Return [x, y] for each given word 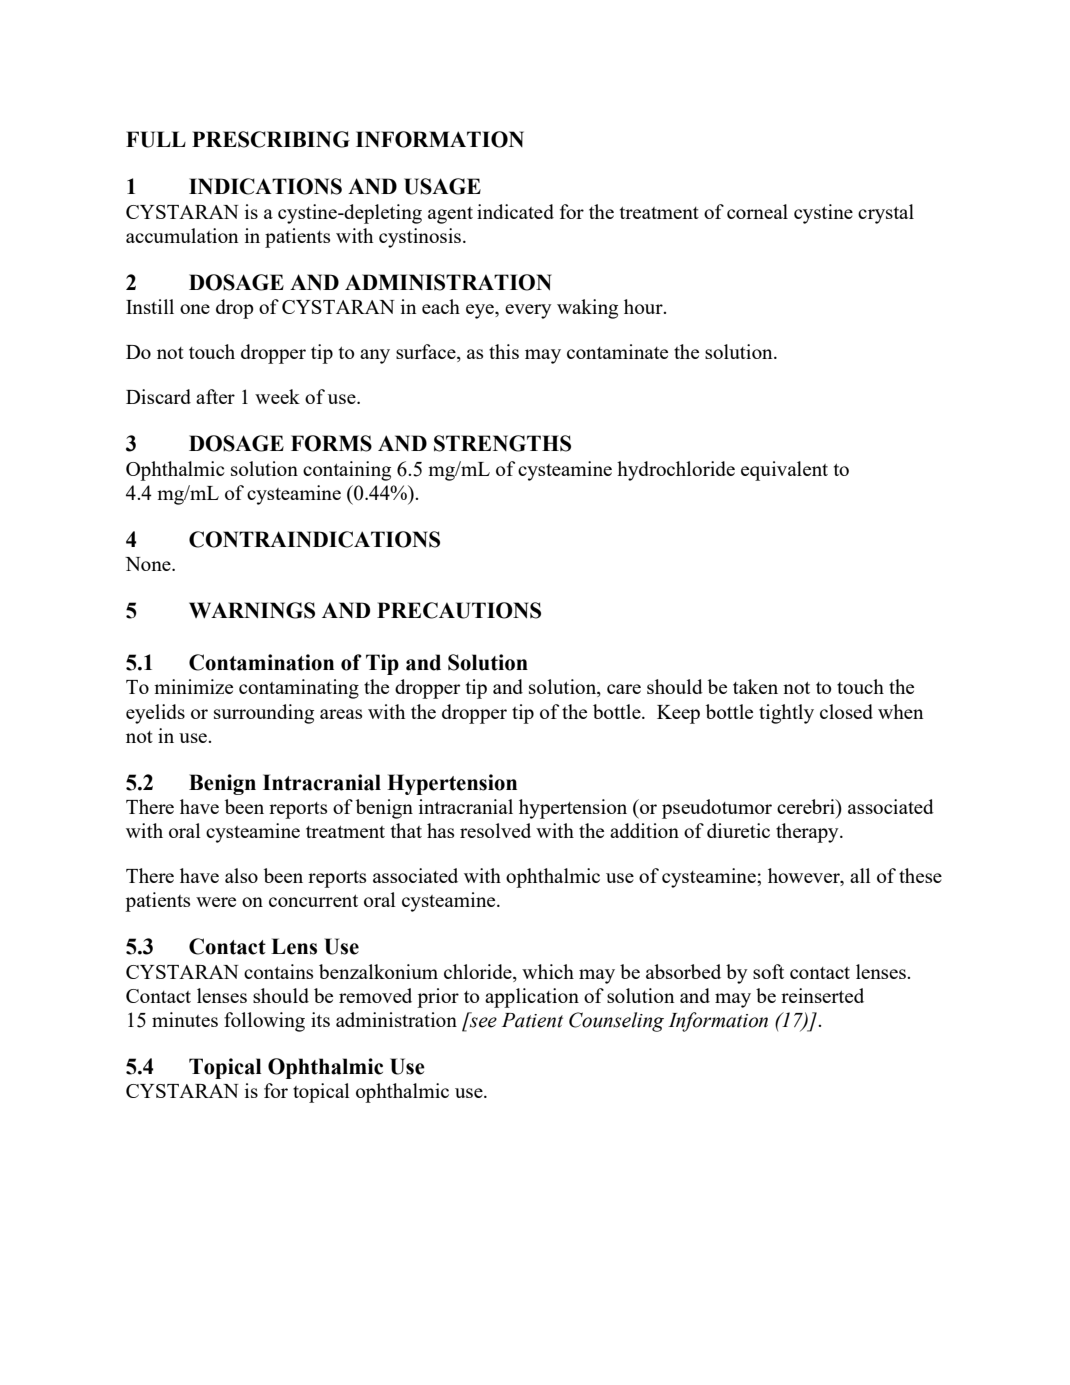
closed [846, 711]
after [215, 396]
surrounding [264, 714]
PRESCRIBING [271, 139]
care [624, 689]
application [532, 998]
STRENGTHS [502, 443]
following [264, 1022]
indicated [515, 211]
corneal [757, 211]
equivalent [784, 471]
